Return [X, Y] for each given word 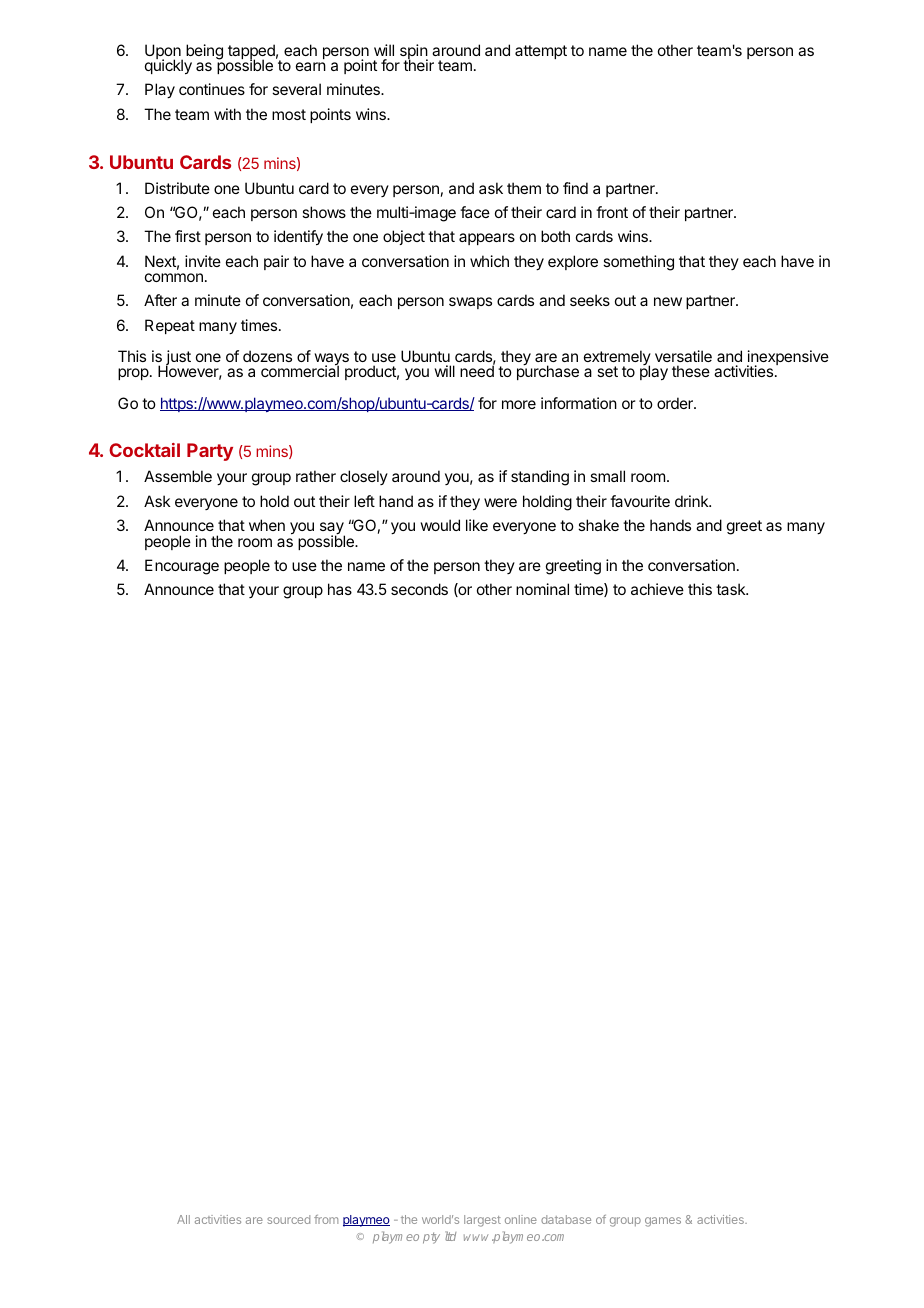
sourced [288, 1219]
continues [212, 89]
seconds [419, 589]
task [732, 589]
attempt [541, 52]
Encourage [182, 567]
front [612, 212]
